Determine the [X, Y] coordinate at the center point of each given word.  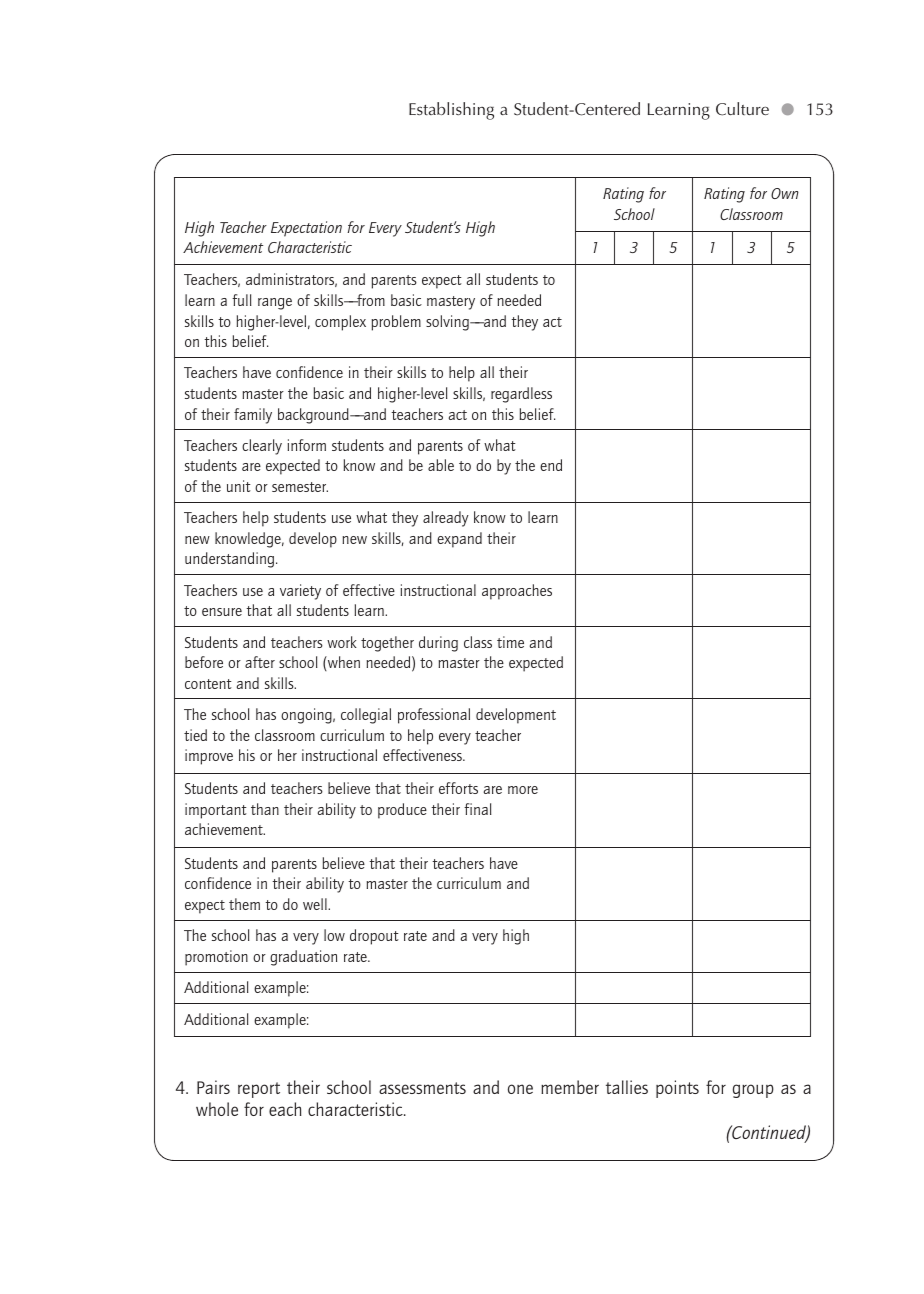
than [265, 809]
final [478, 809]
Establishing [451, 111]
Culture [742, 109]
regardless [521, 395]
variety [300, 592]
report [259, 1090]
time [510, 642]
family [253, 416]
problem [396, 323]
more [523, 790]
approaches [517, 592]
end [551, 465]
